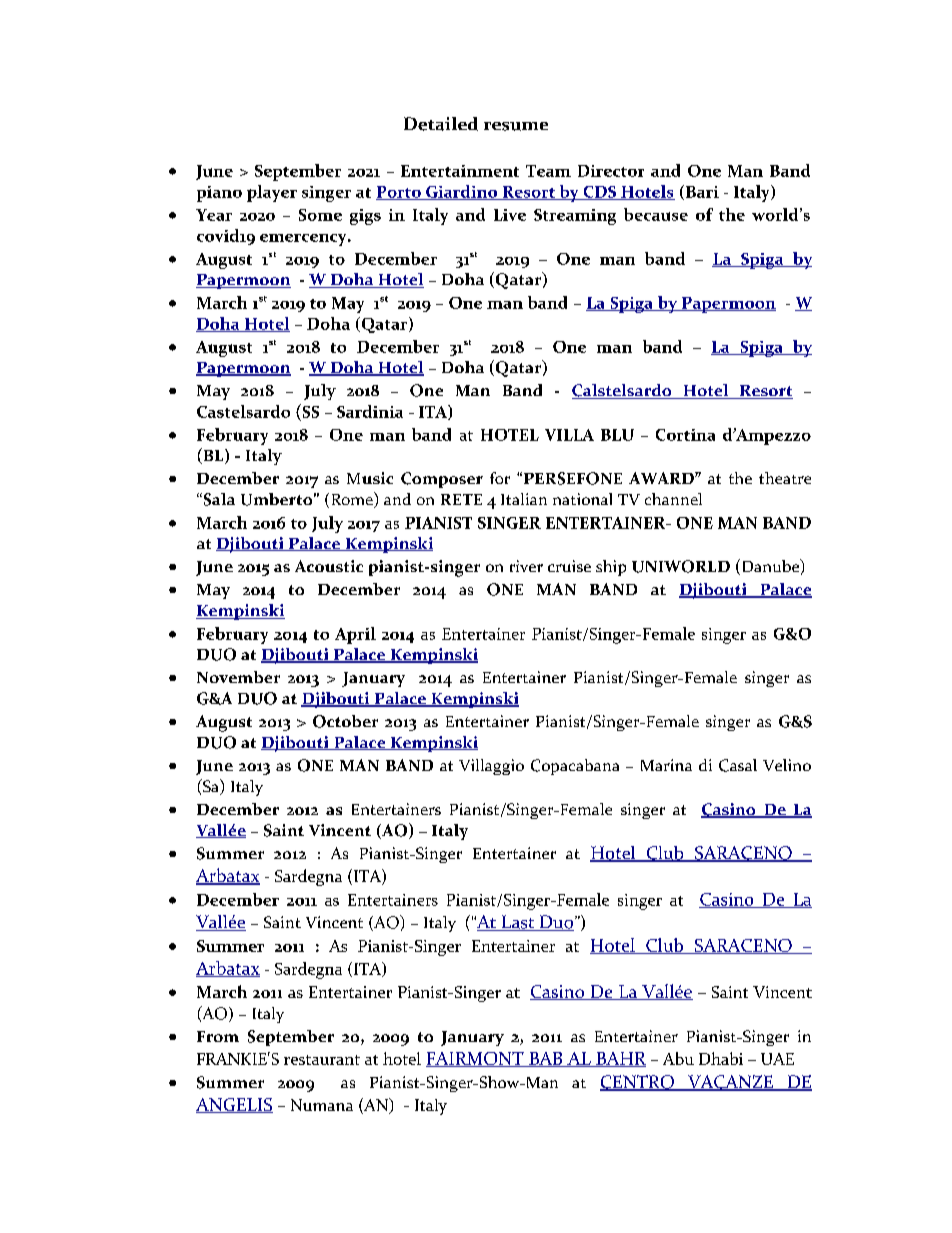 Image resolution: width=952 pixels, height=1233 pixels. I want to click on restaurant, so click(322, 1060).
